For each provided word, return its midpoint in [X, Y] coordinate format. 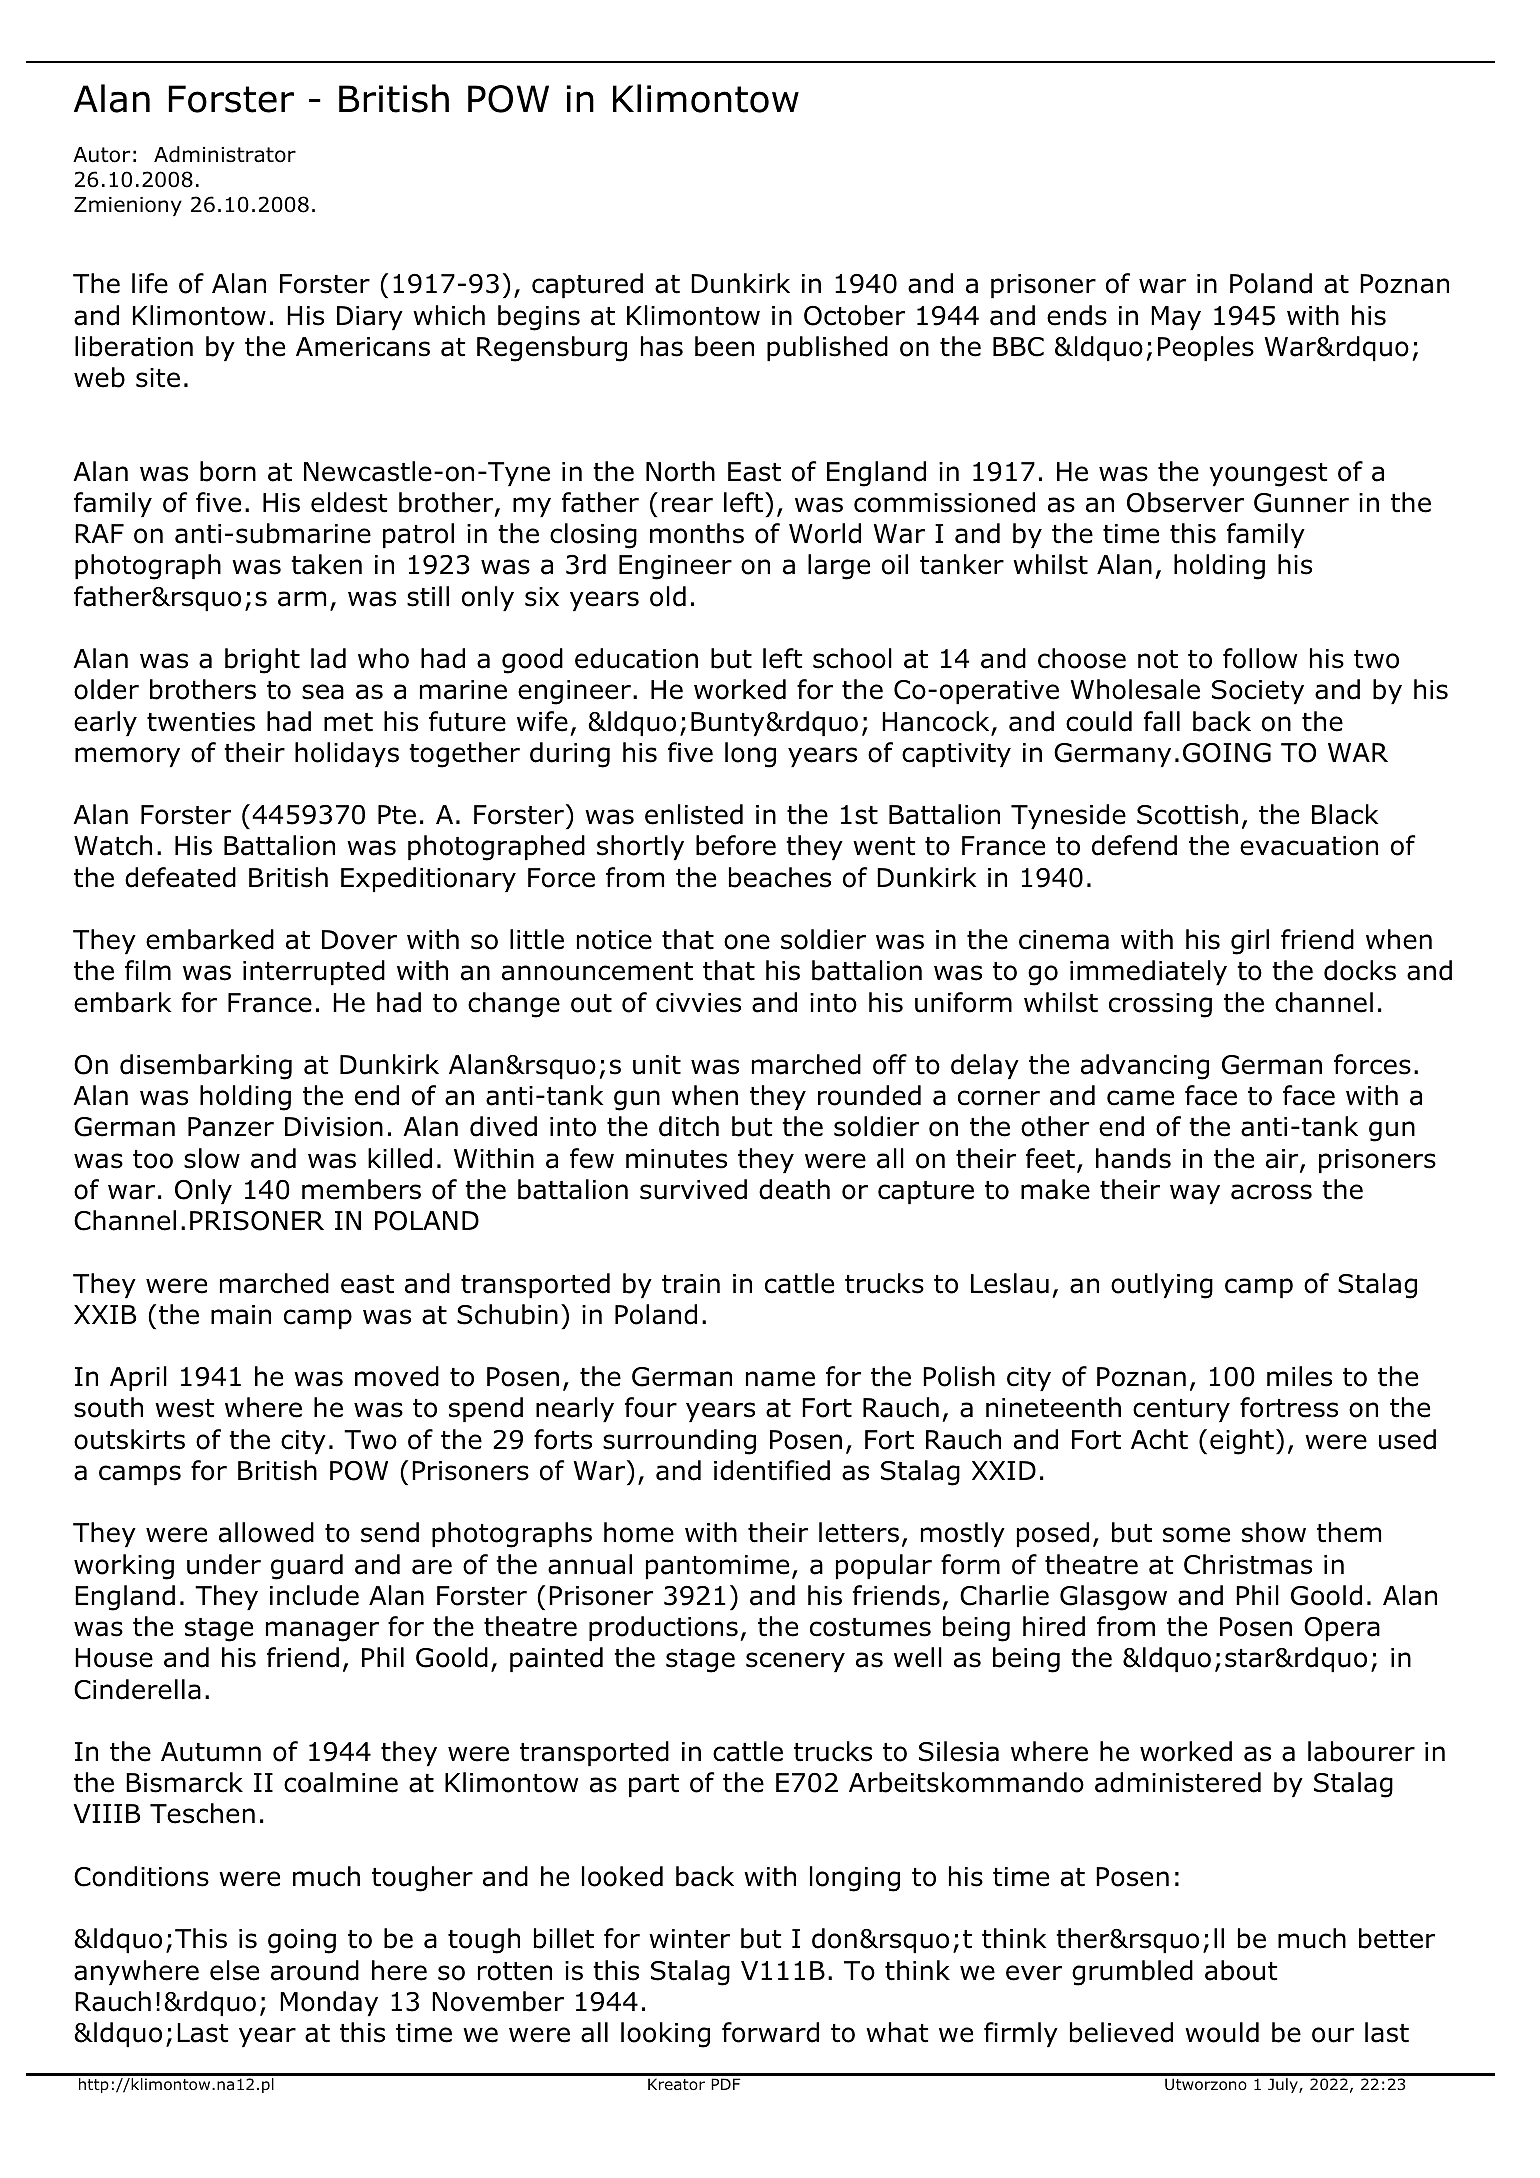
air [1283, 1160]
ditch [689, 1126]
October [854, 315]
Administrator [225, 154]
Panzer [231, 1127]
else [234, 1970]
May [1176, 318]
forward [770, 2032]
